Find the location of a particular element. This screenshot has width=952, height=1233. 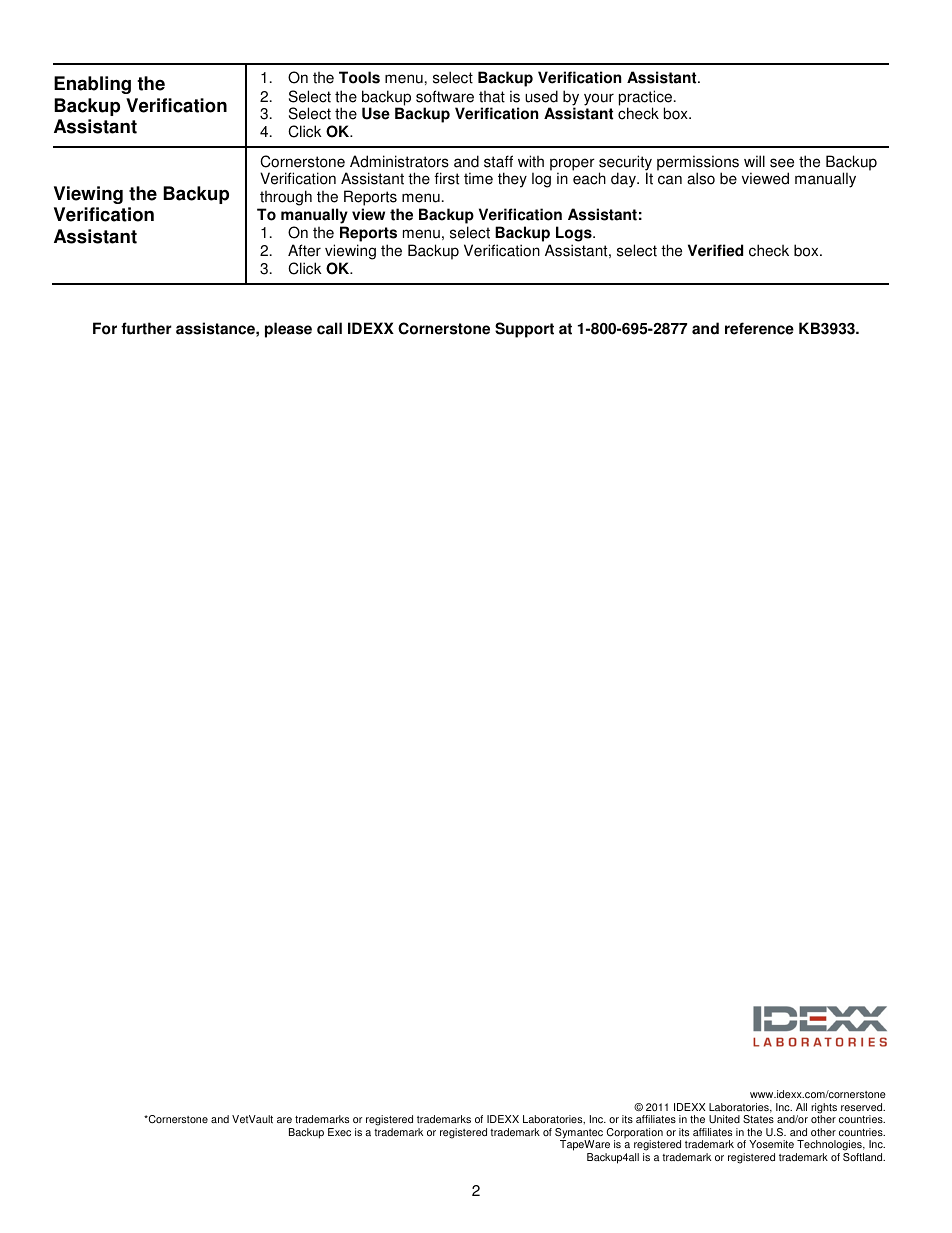

reference is located at coordinates (759, 328).
